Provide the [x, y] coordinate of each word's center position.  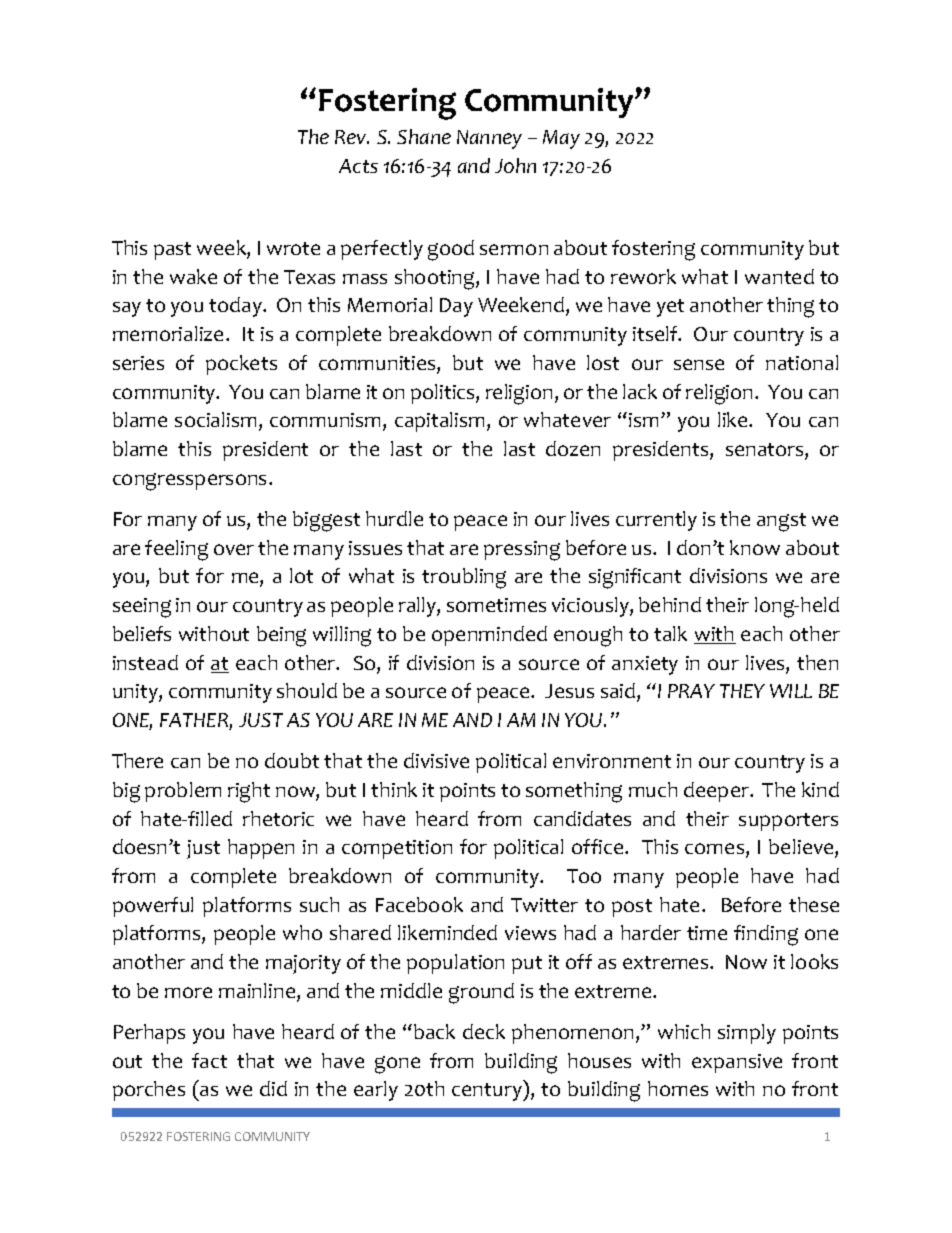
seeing [142, 608]
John [515, 165]
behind [670, 604]
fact [209, 1060]
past [172, 251]
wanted [779, 276]
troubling [464, 578]
